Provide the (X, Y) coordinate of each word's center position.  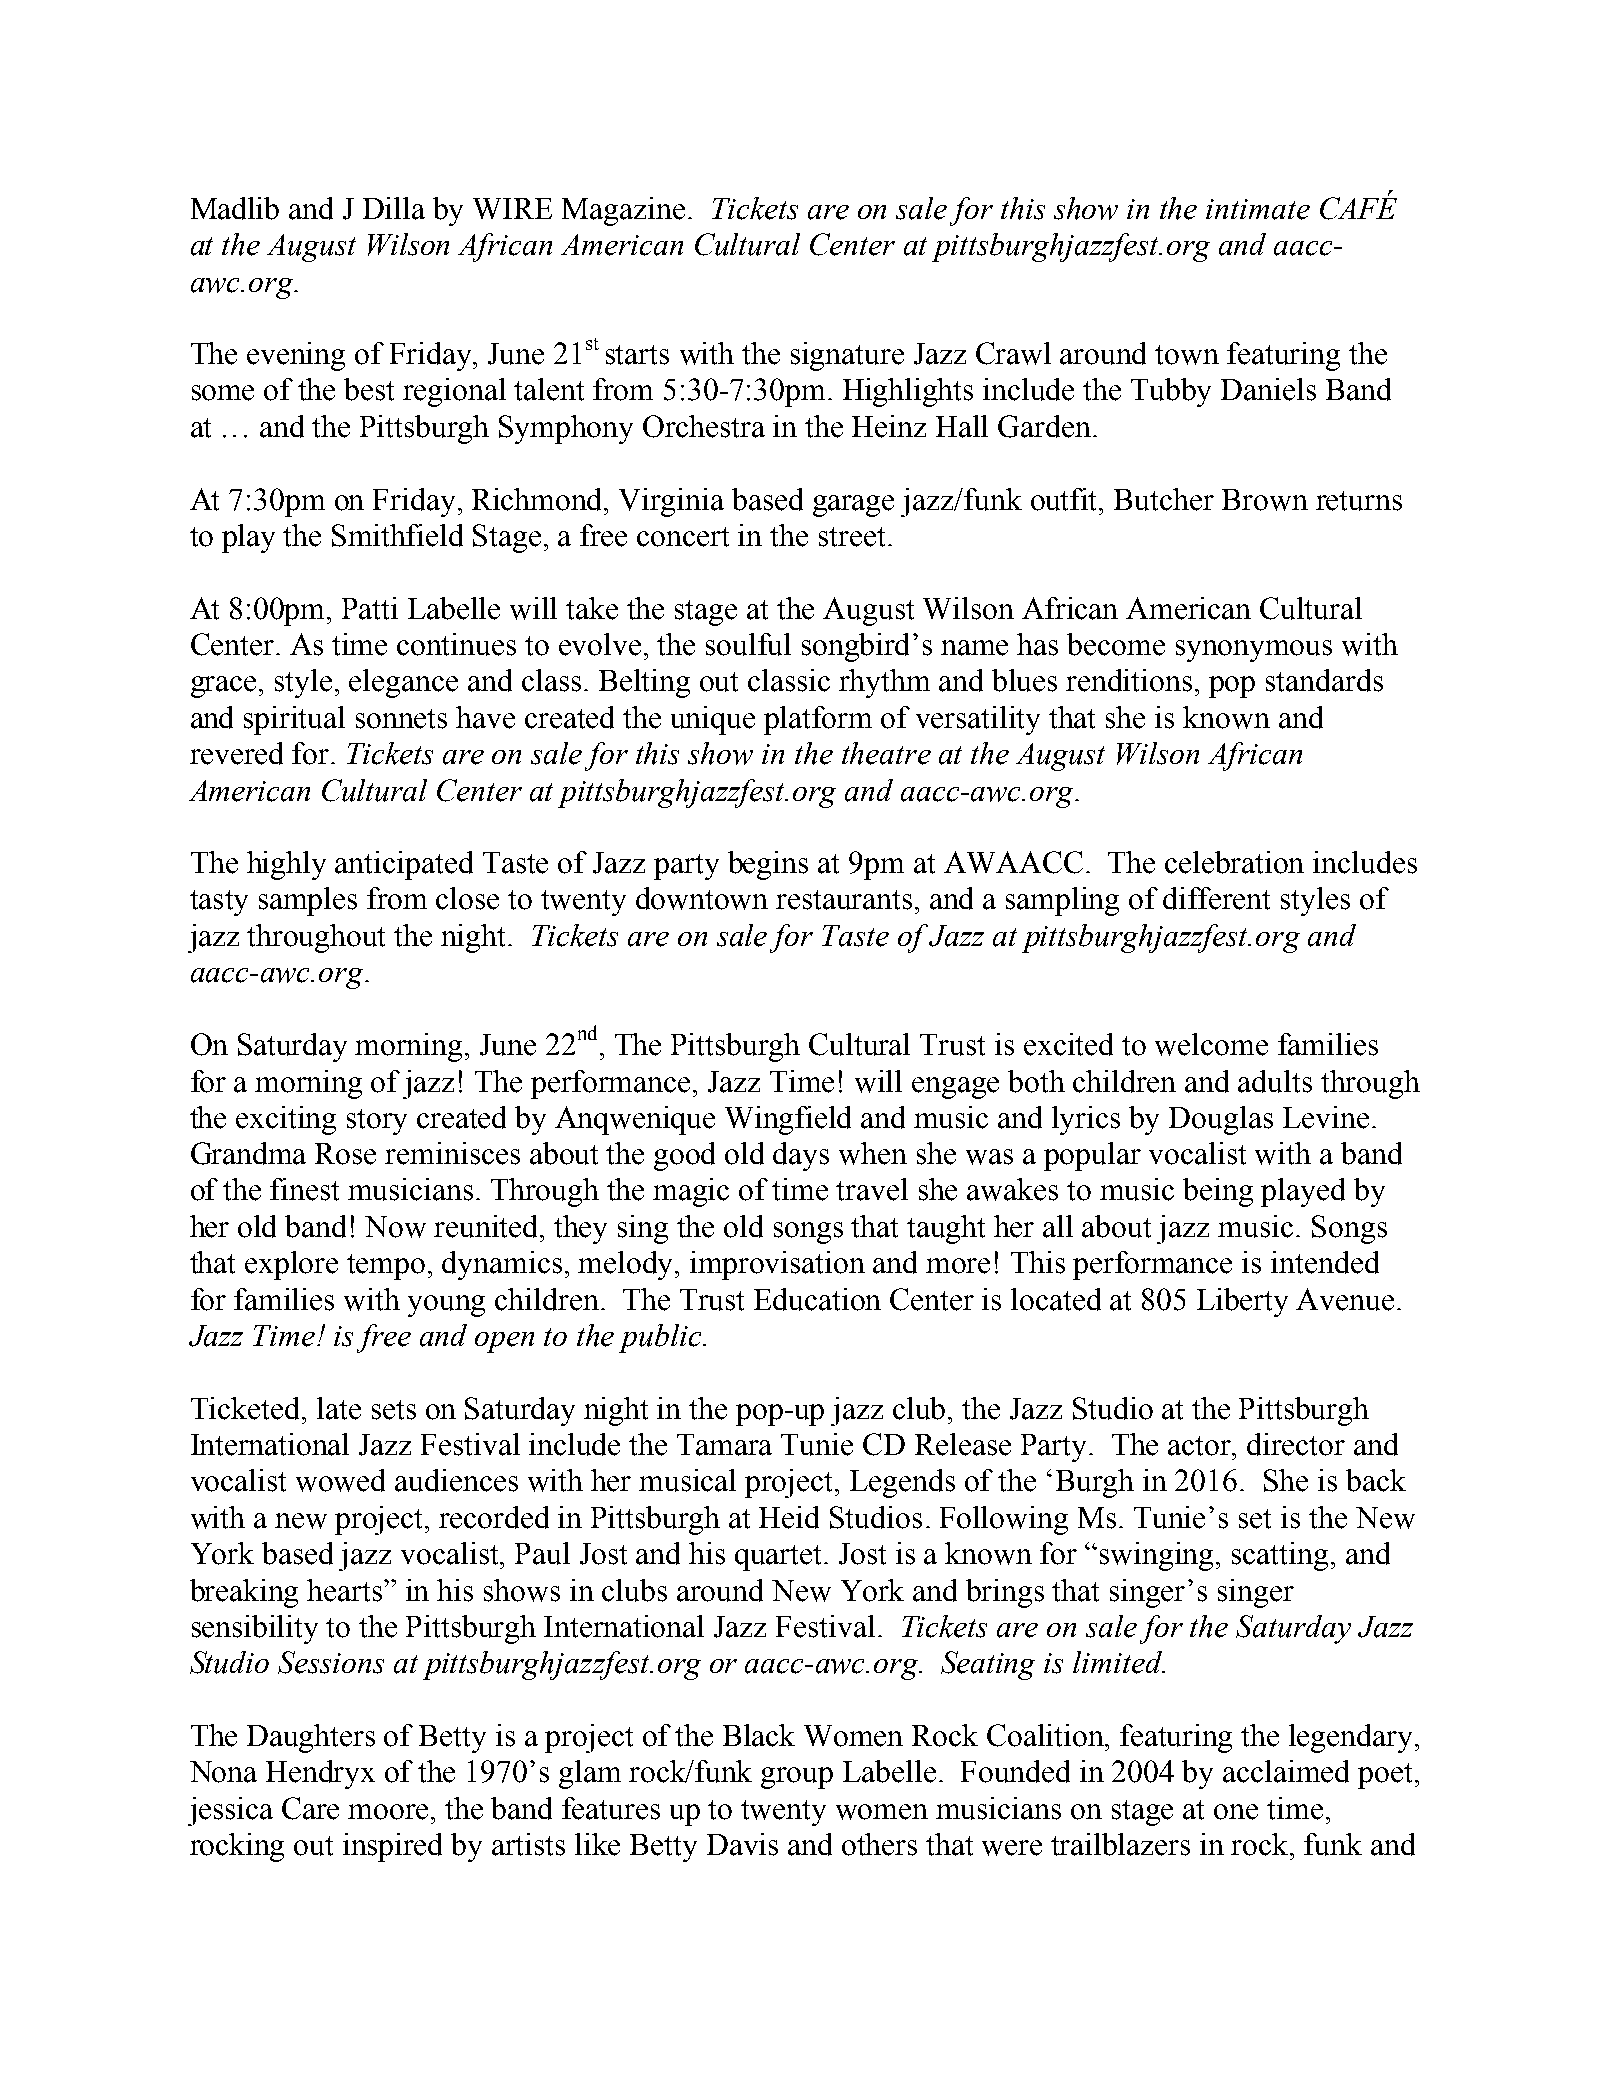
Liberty (1242, 1302)
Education (817, 1299)
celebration (1234, 862)
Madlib (235, 208)
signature (847, 356)
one (1236, 1812)
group (797, 1778)
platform (818, 720)
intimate (1258, 209)
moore (390, 1812)
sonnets (401, 719)
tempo (386, 1267)
